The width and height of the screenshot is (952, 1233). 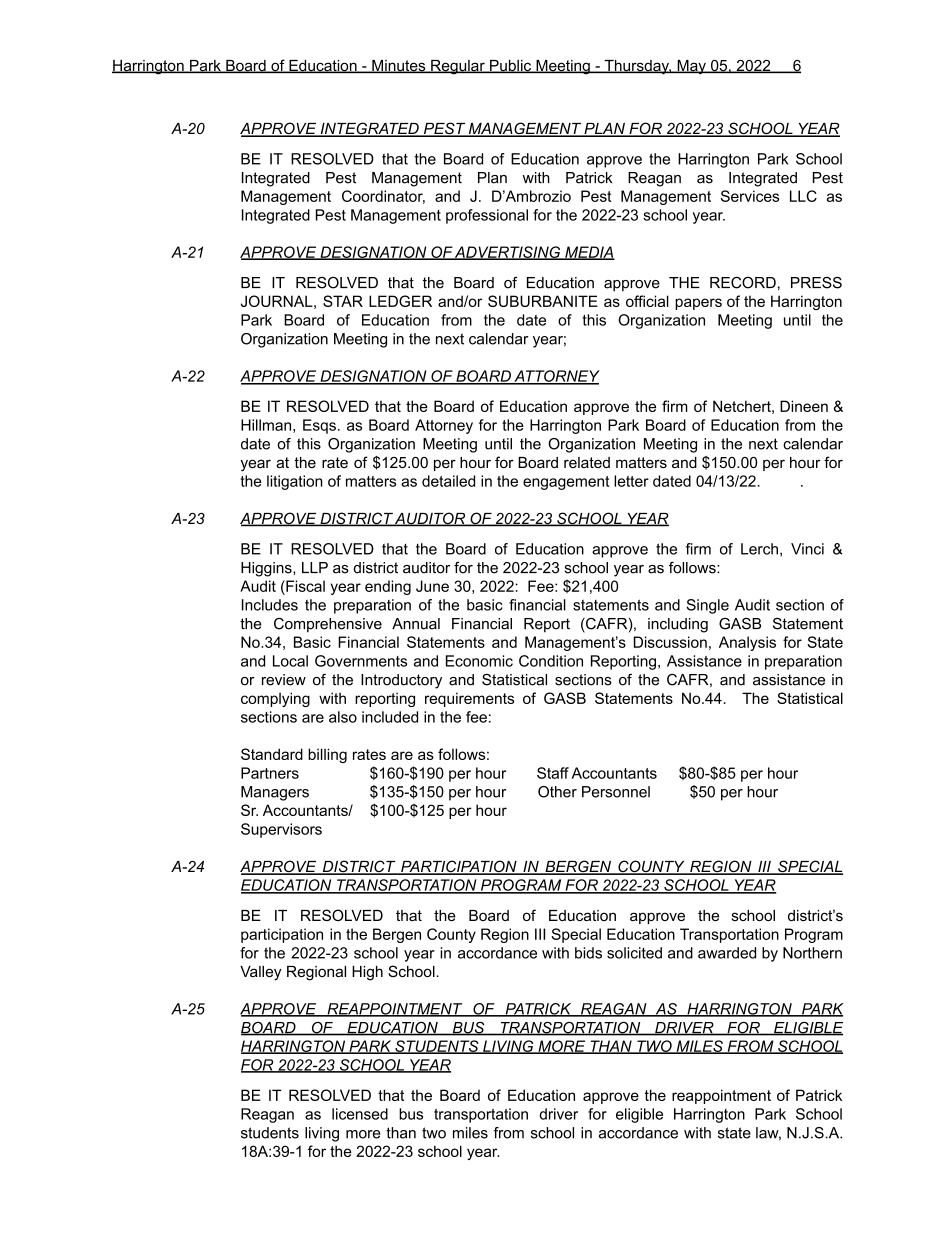 What do you see at coordinates (557, 792) in the screenshot?
I see `Other` at bounding box center [557, 792].
